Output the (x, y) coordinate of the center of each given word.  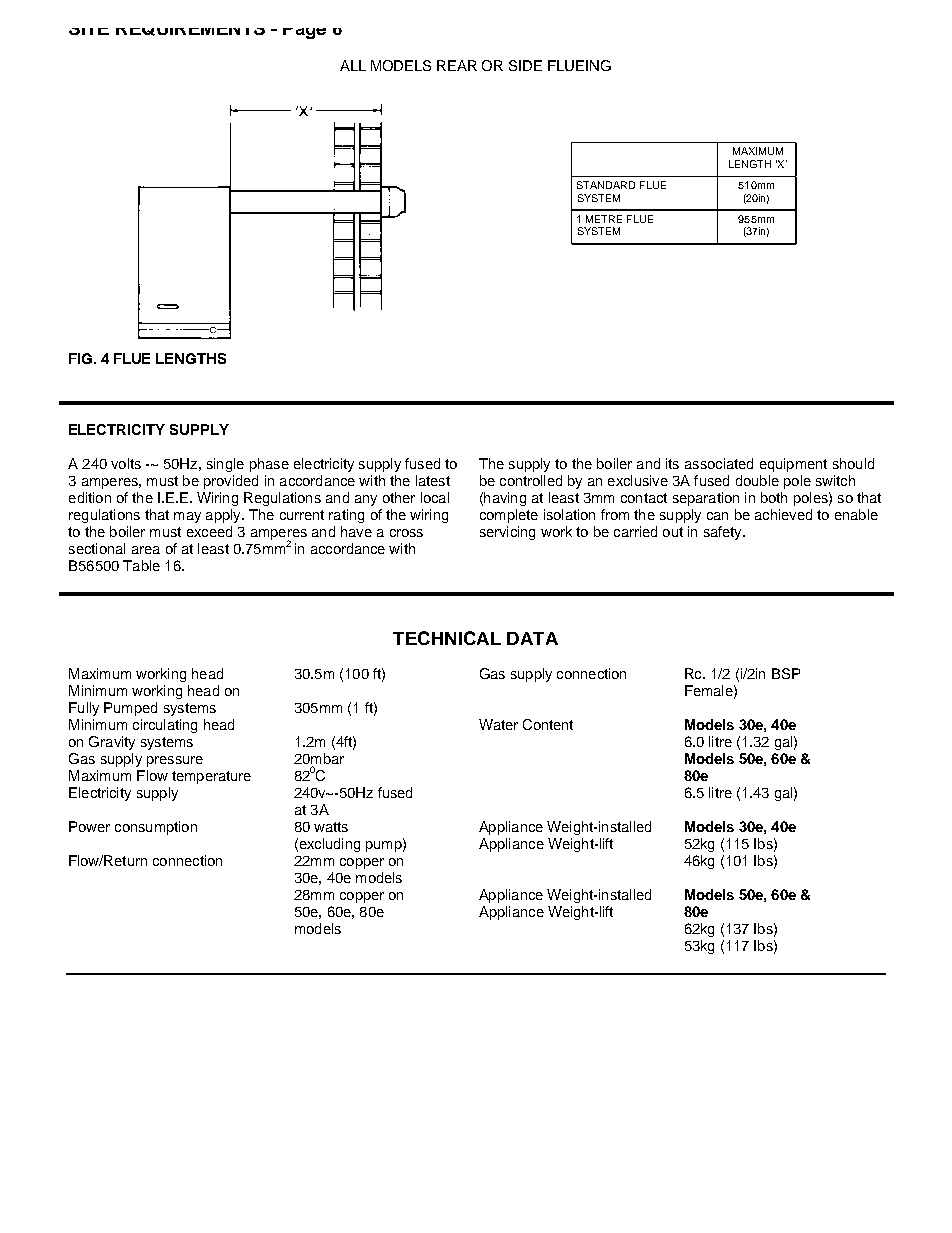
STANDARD (606, 185)
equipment (793, 465)
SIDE (525, 65)
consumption (156, 828)
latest (433, 480)
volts (126, 463)
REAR (457, 65)
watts (331, 827)
